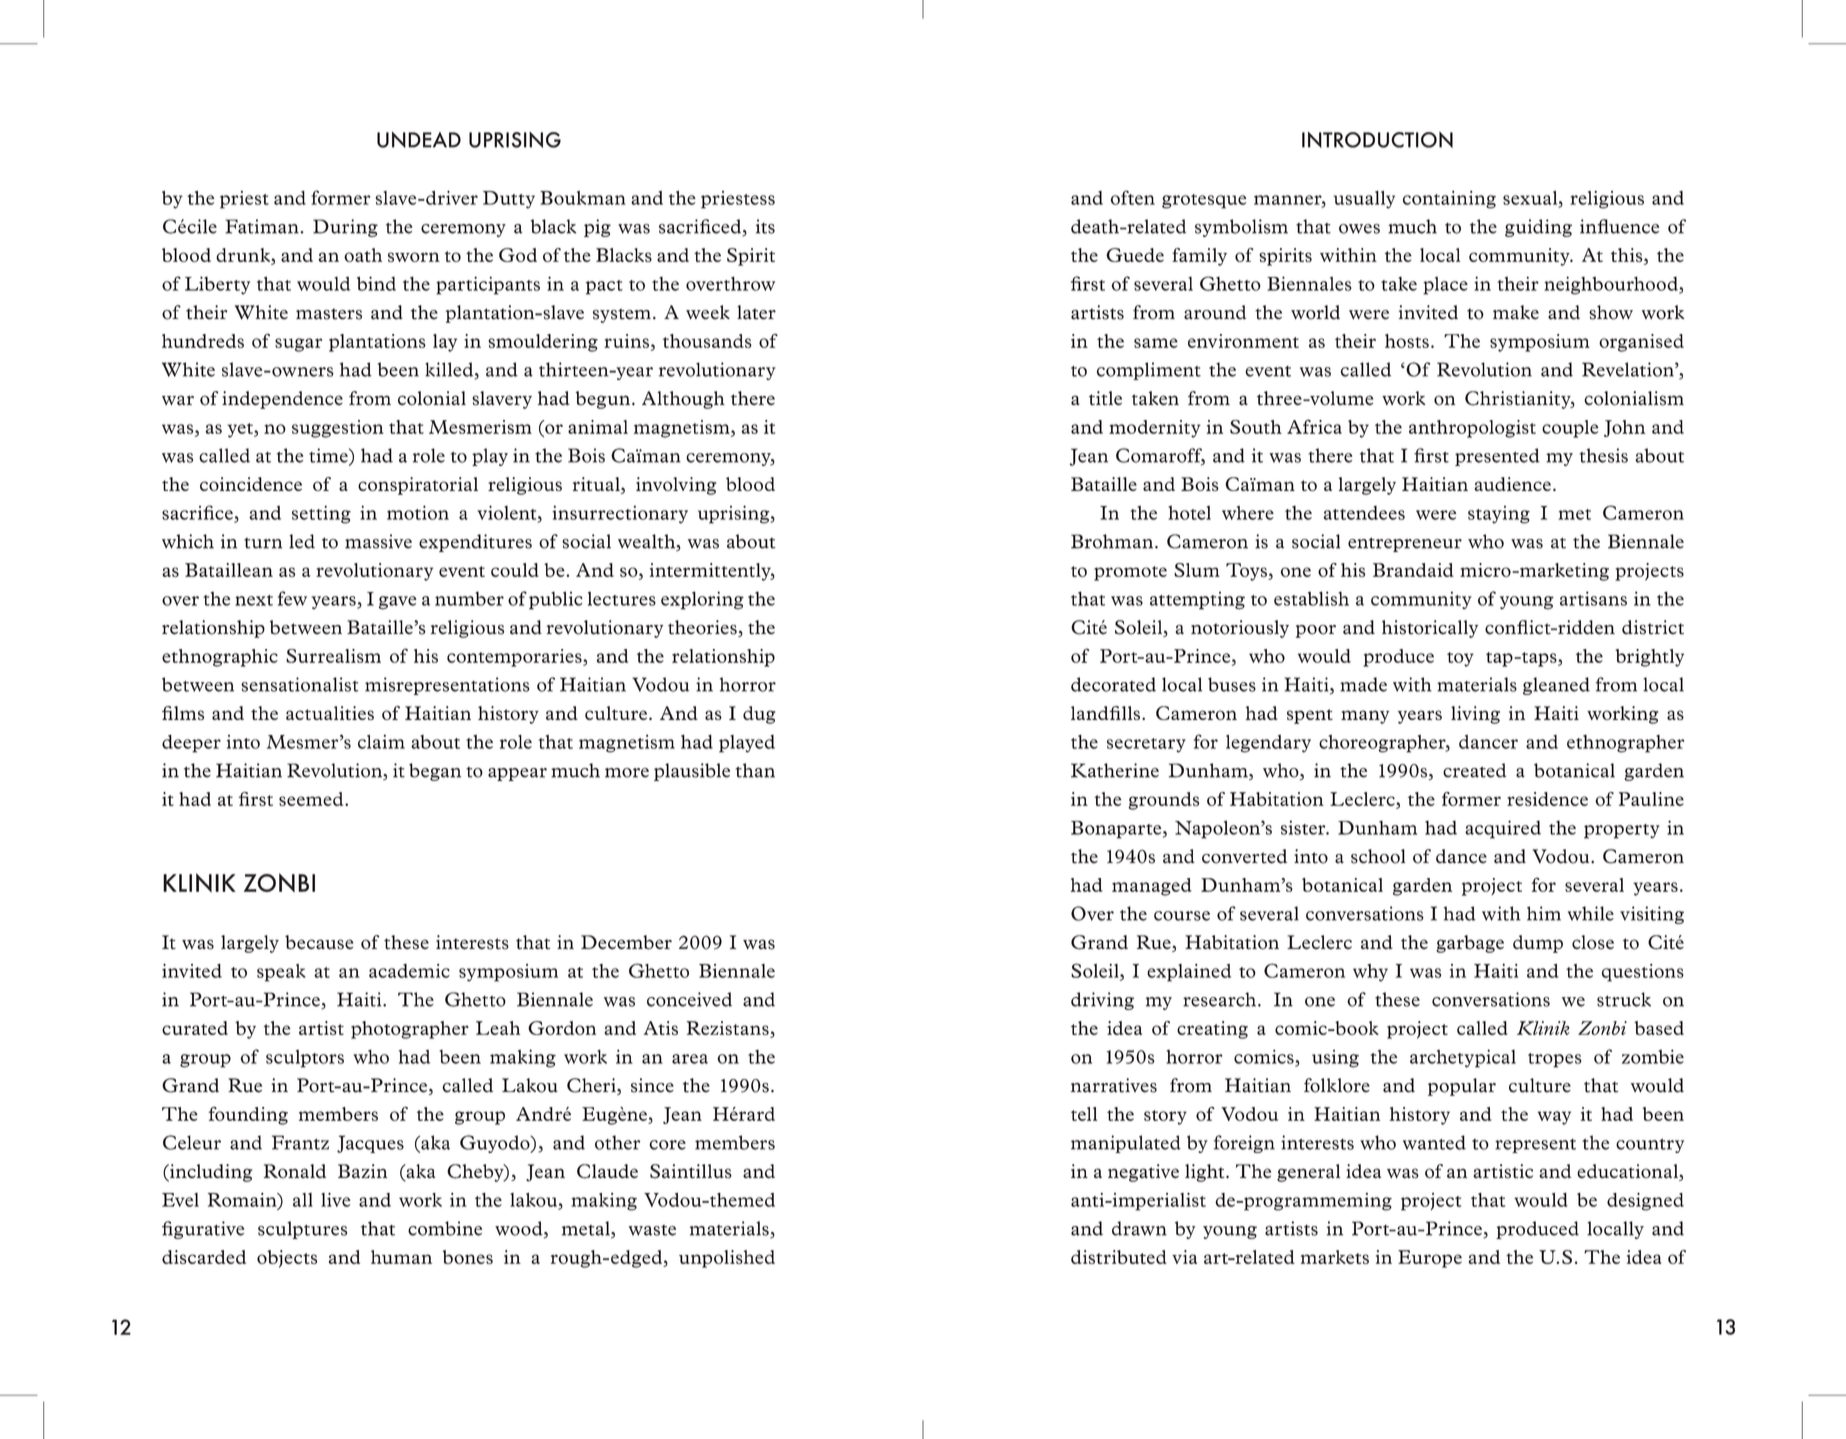 This screenshot has height=1439, width=1846. Describe the element at coordinates (1449, 200) in the screenshot. I see `containing` at that location.
